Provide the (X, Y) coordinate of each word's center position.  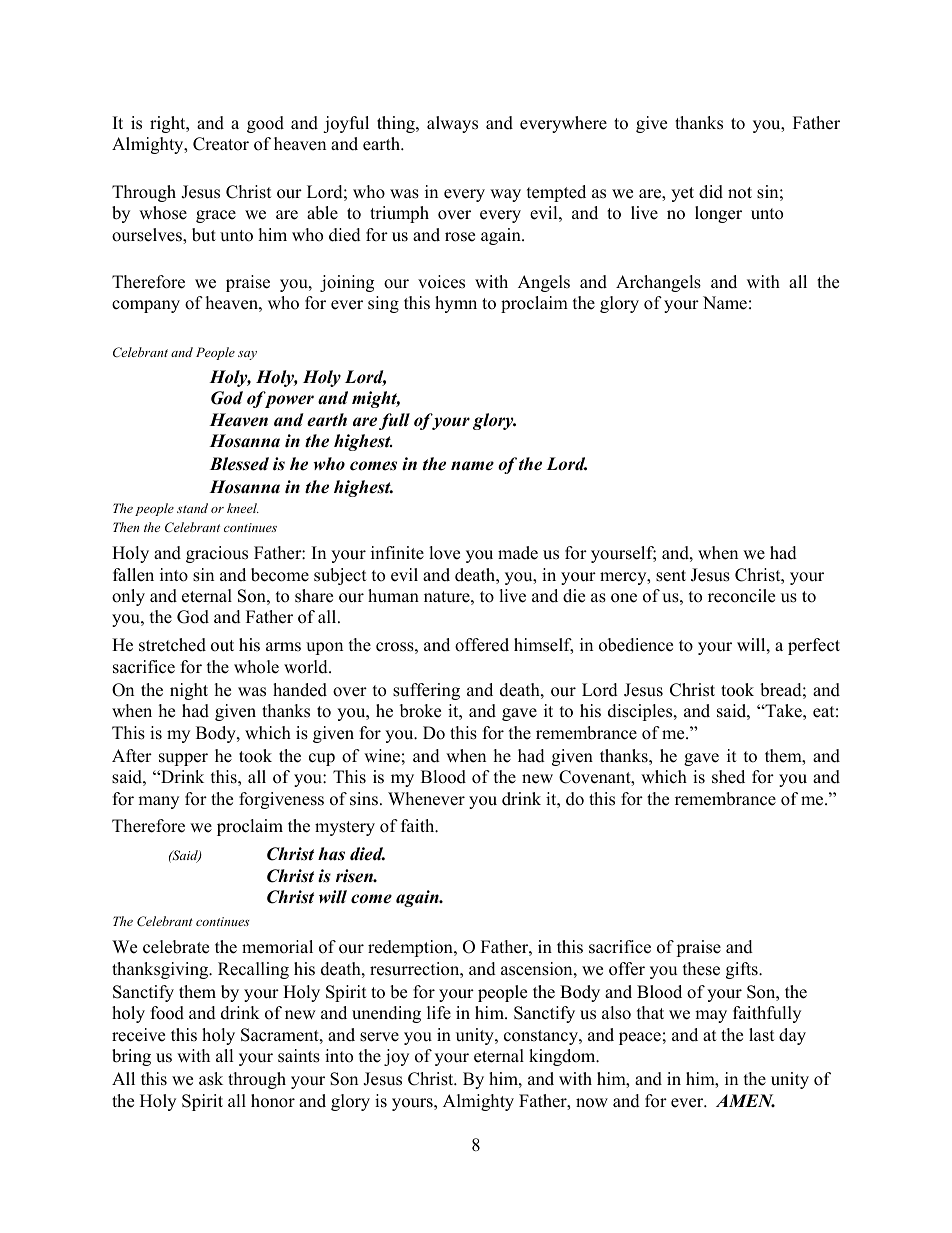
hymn (456, 304)
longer (718, 214)
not (740, 193)
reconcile (741, 596)
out (222, 646)
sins (364, 799)
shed (728, 777)
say (247, 355)
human (393, 596)
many (158, 802)
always (452, 124)
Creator (221, 144)
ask (211, 1079)
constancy (542, 1037)
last (762, 1035)
